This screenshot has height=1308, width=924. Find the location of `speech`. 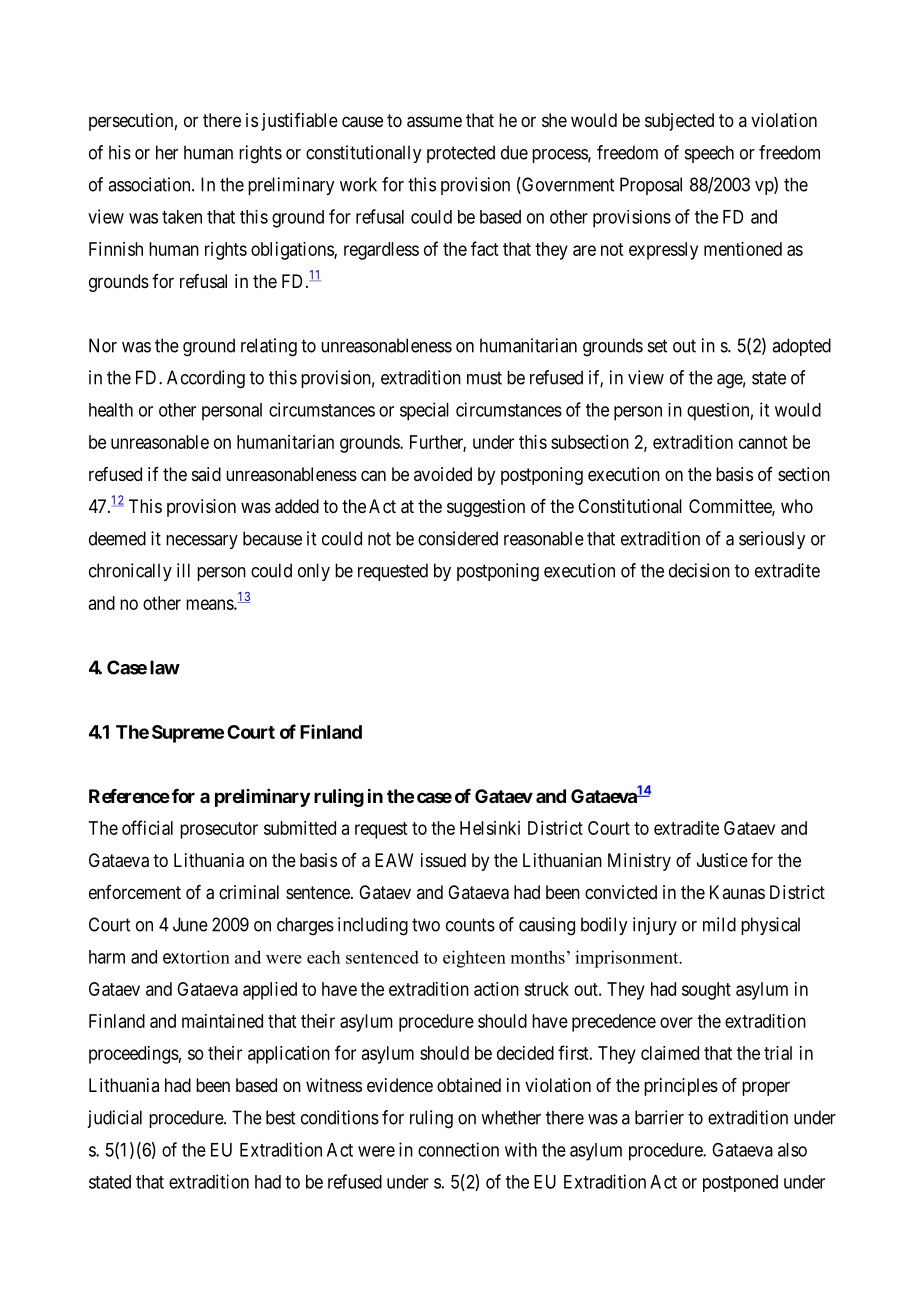

speech is located at coordinates (709, 154).
